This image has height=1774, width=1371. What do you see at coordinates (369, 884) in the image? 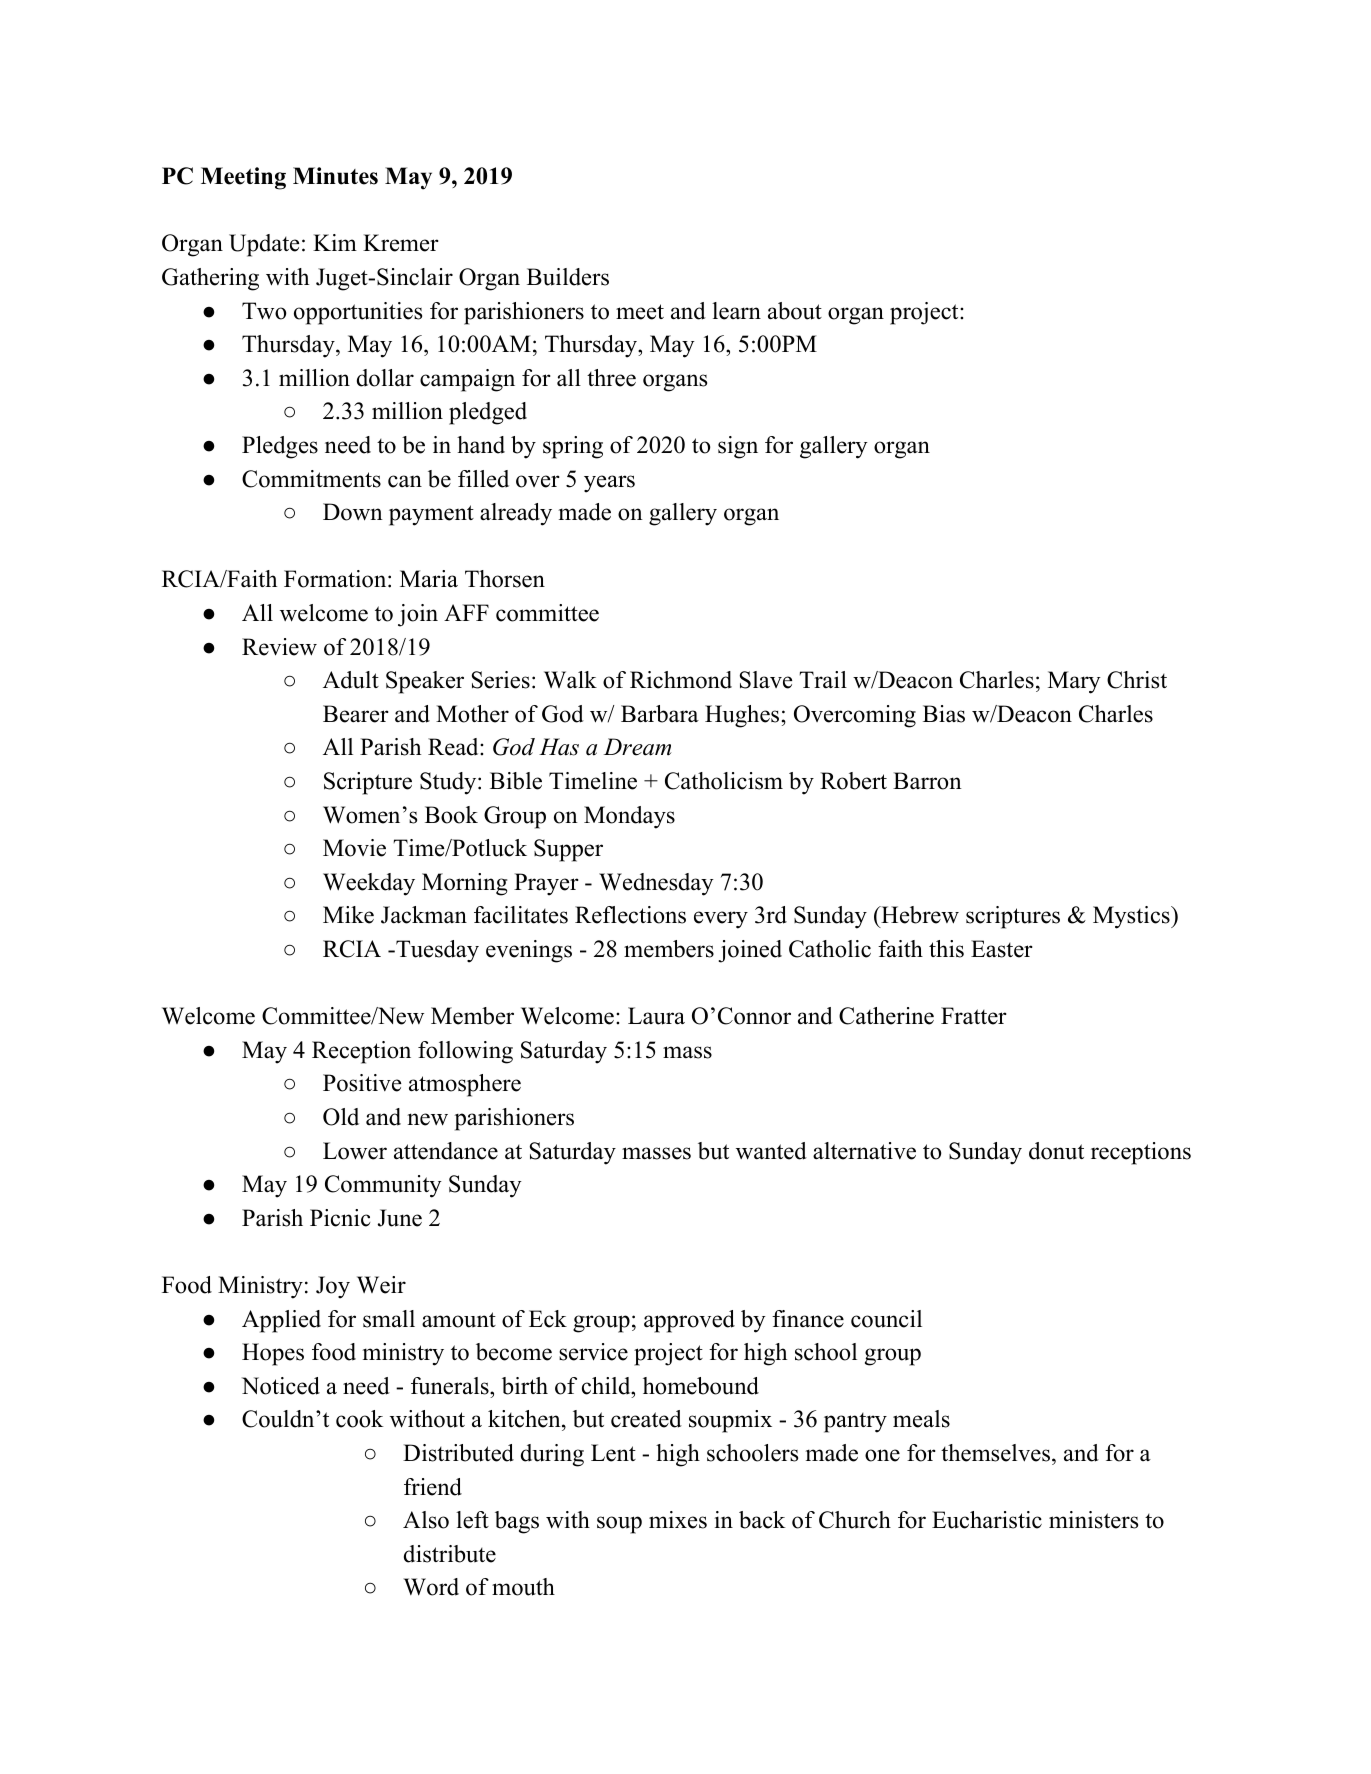
I see `Weekday` at bounding box center [369, 884].
